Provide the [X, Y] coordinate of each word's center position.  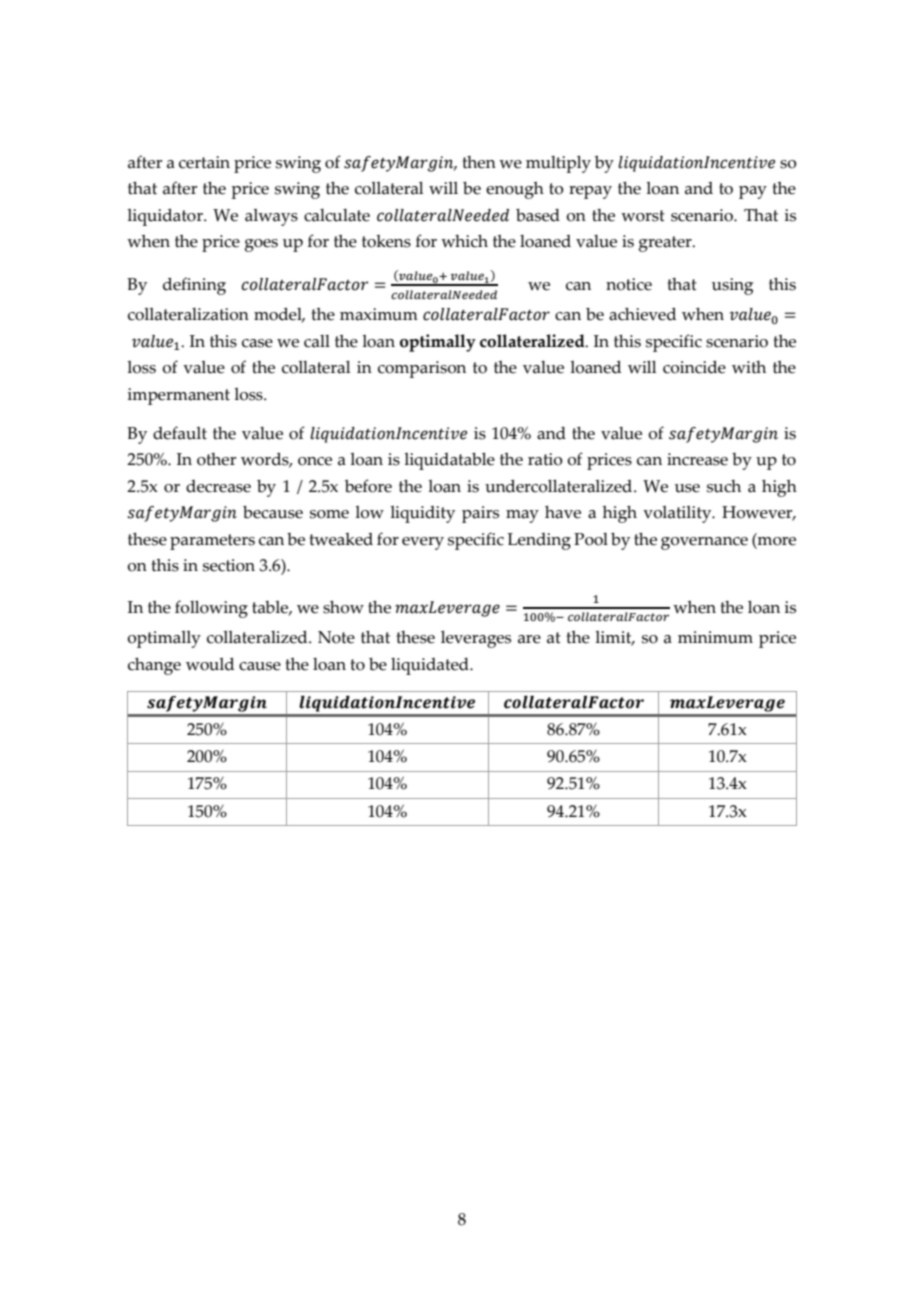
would [210, 664]
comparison [422, 369]
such [724, 486]
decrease [218, 486]
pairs [480, 514]
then [479, 162]
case [257, 343]
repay [590, 192]
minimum [715, 637]
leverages [476, 639]
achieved [642, 314]
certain [204, 162]
